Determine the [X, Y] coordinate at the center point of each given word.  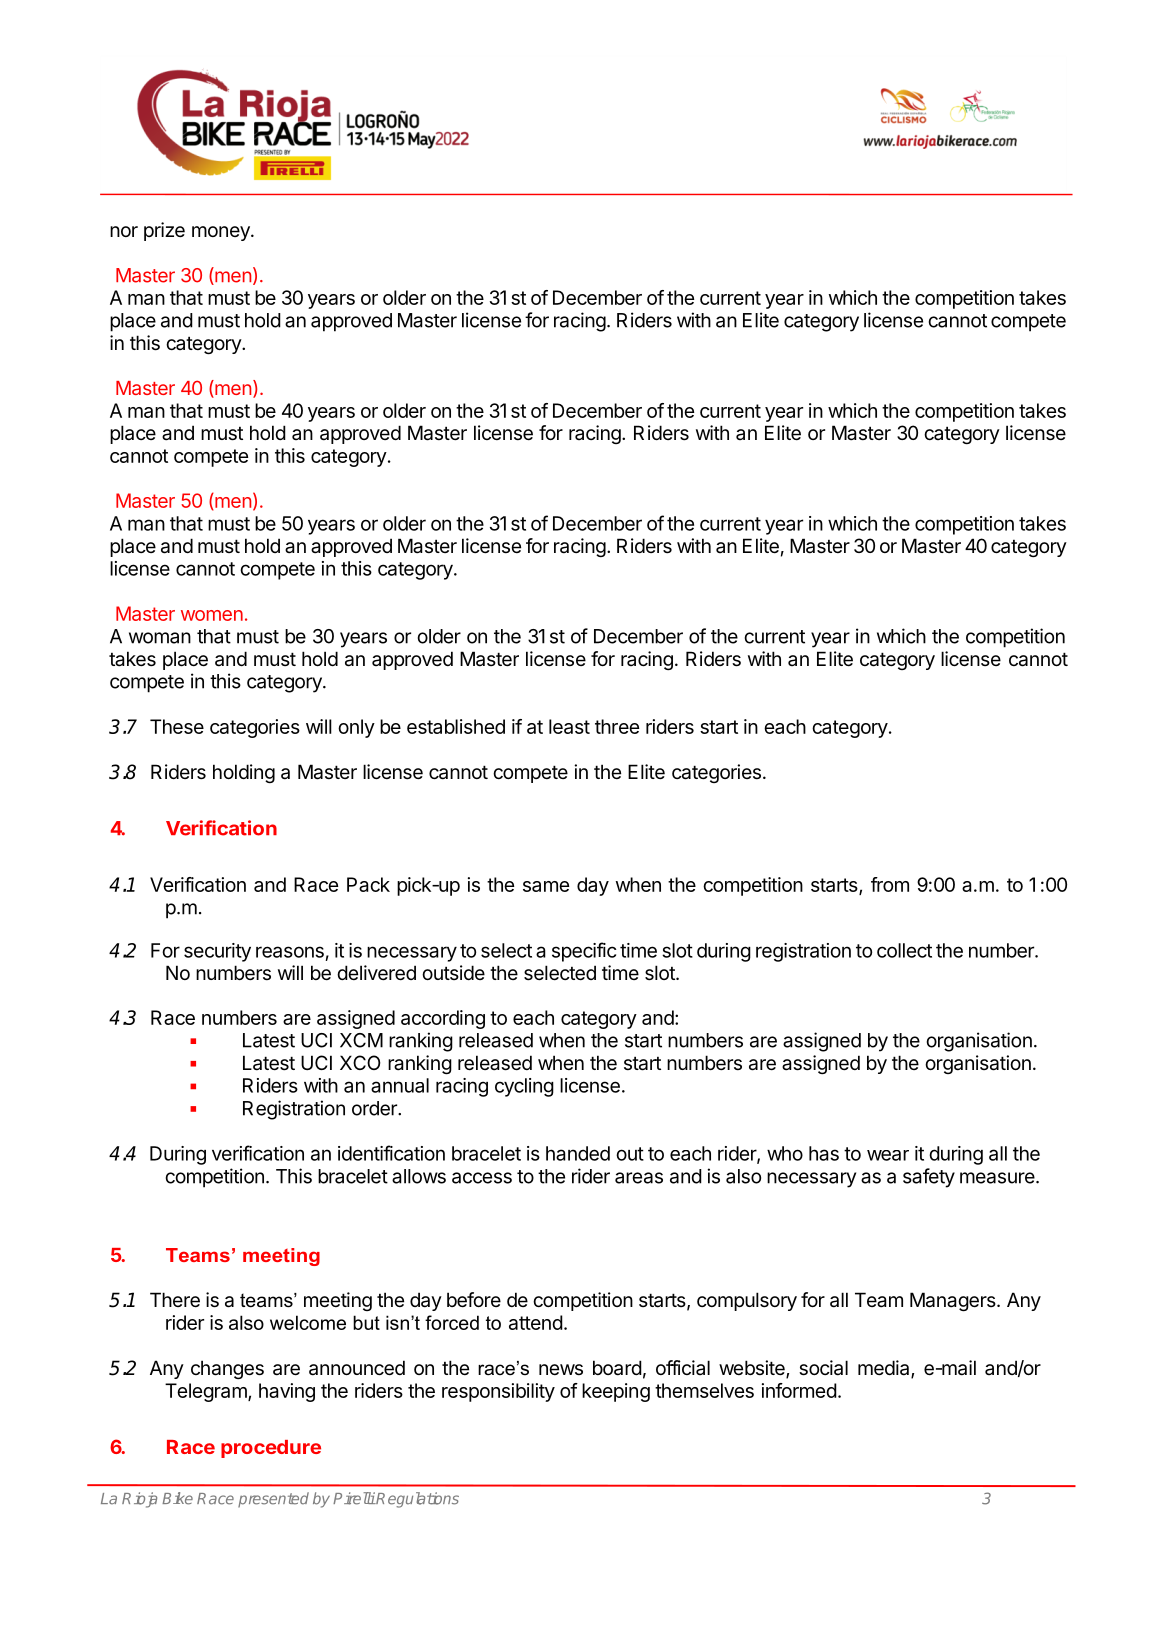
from [890, 884]
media [885, 1369]
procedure [271, 1449]
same [546, 886]
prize [164, 231]
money [222, 233]
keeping [616, 1392]
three [617, 726]
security [217, 952]
